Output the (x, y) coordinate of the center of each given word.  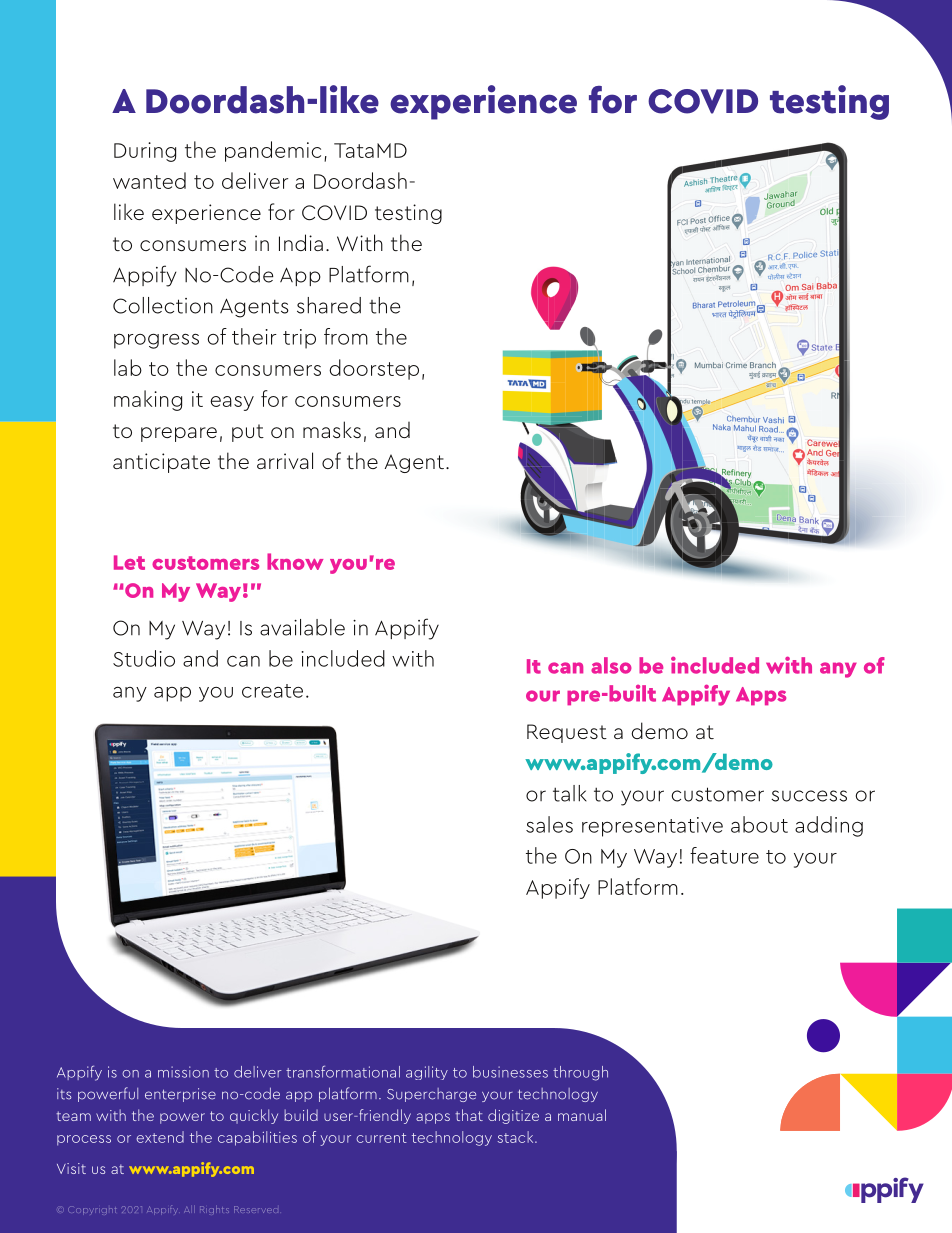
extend (160, 1137)
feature (724, 855)
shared (329, 305)
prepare (179, 434)
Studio (144, 658)
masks (332, 429)
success (809, 796)
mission (183, 1072)
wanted (149, 180)
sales (549, 824)
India (301, 242)
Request (567, 733)
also (611, 665)
